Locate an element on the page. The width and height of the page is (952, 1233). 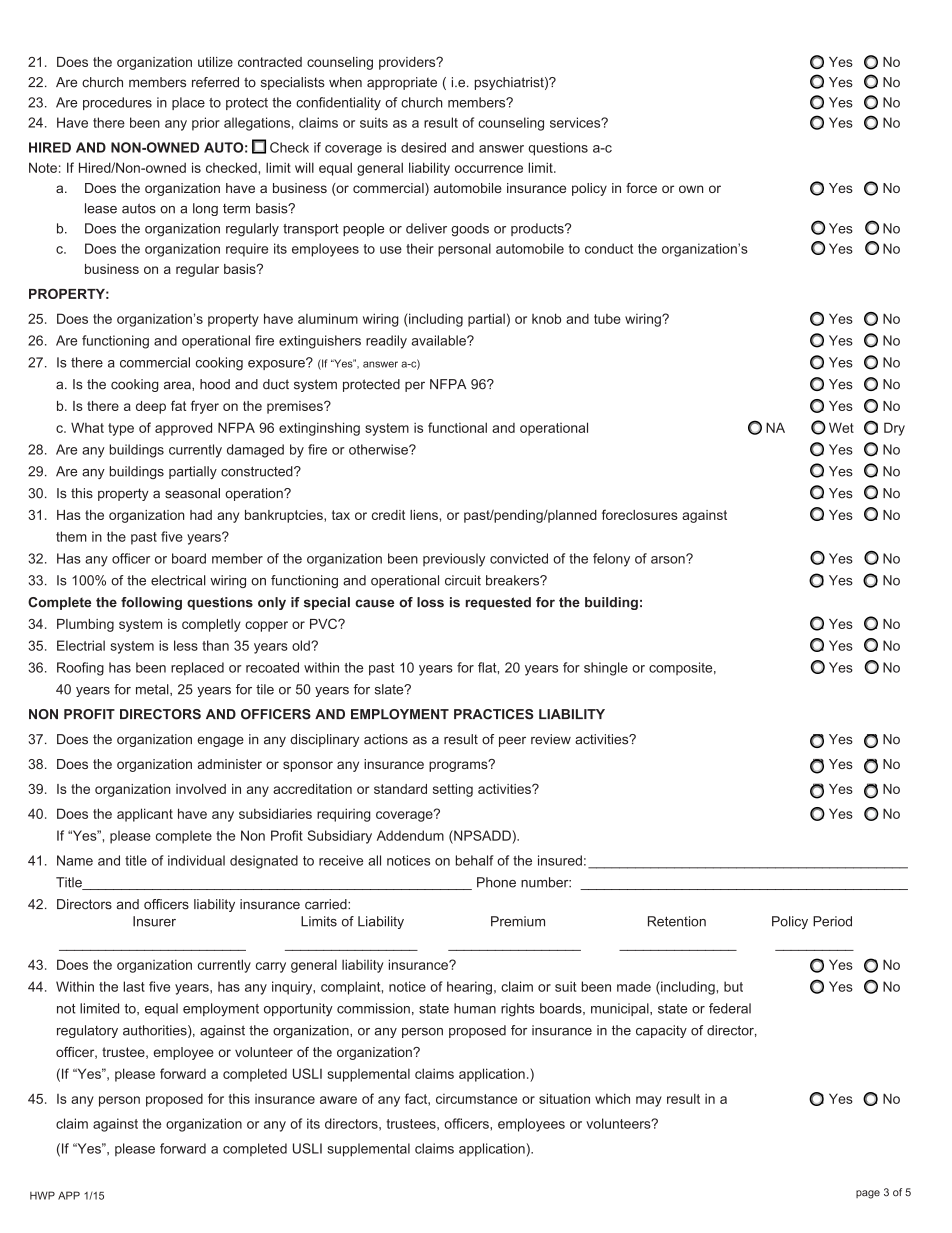
area is located at coordinates (178, 385).
